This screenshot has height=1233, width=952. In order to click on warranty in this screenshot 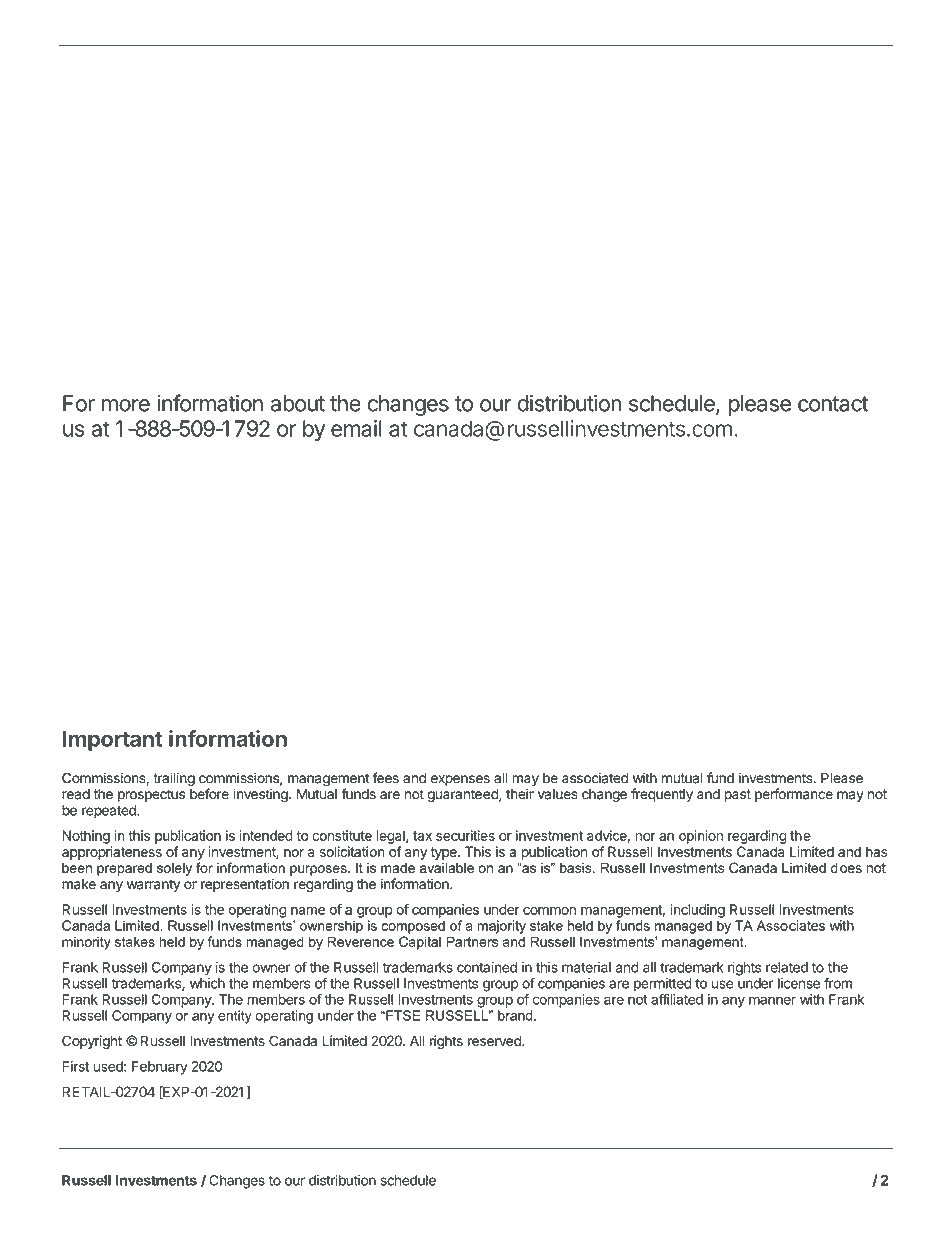, I will do `click(153, 885)`.
